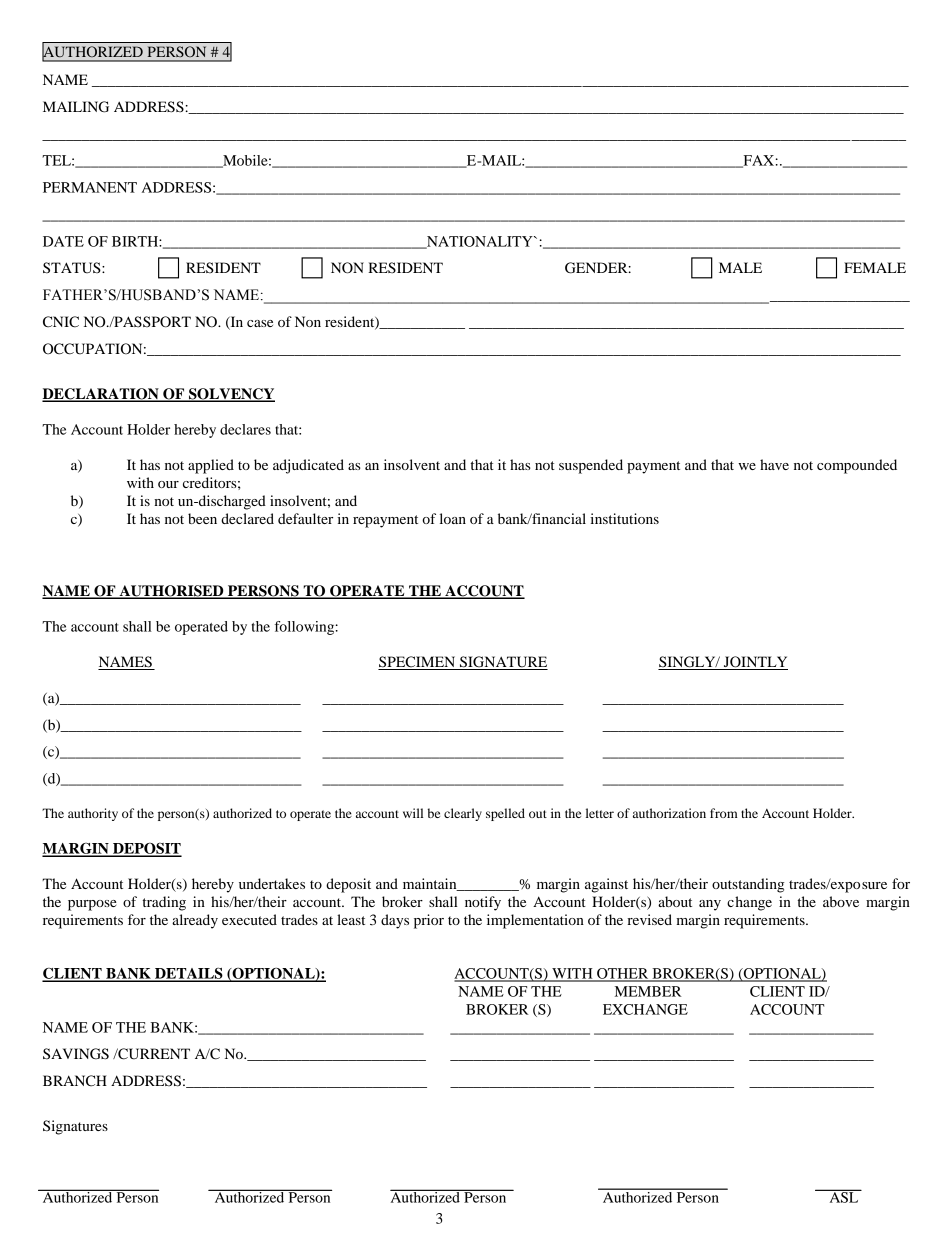 This screenshot has height=1233, width=952. What do you see at coordinates (857, 466) in the screenshot?
I see `compounded` at bounding box center [857, 466].
